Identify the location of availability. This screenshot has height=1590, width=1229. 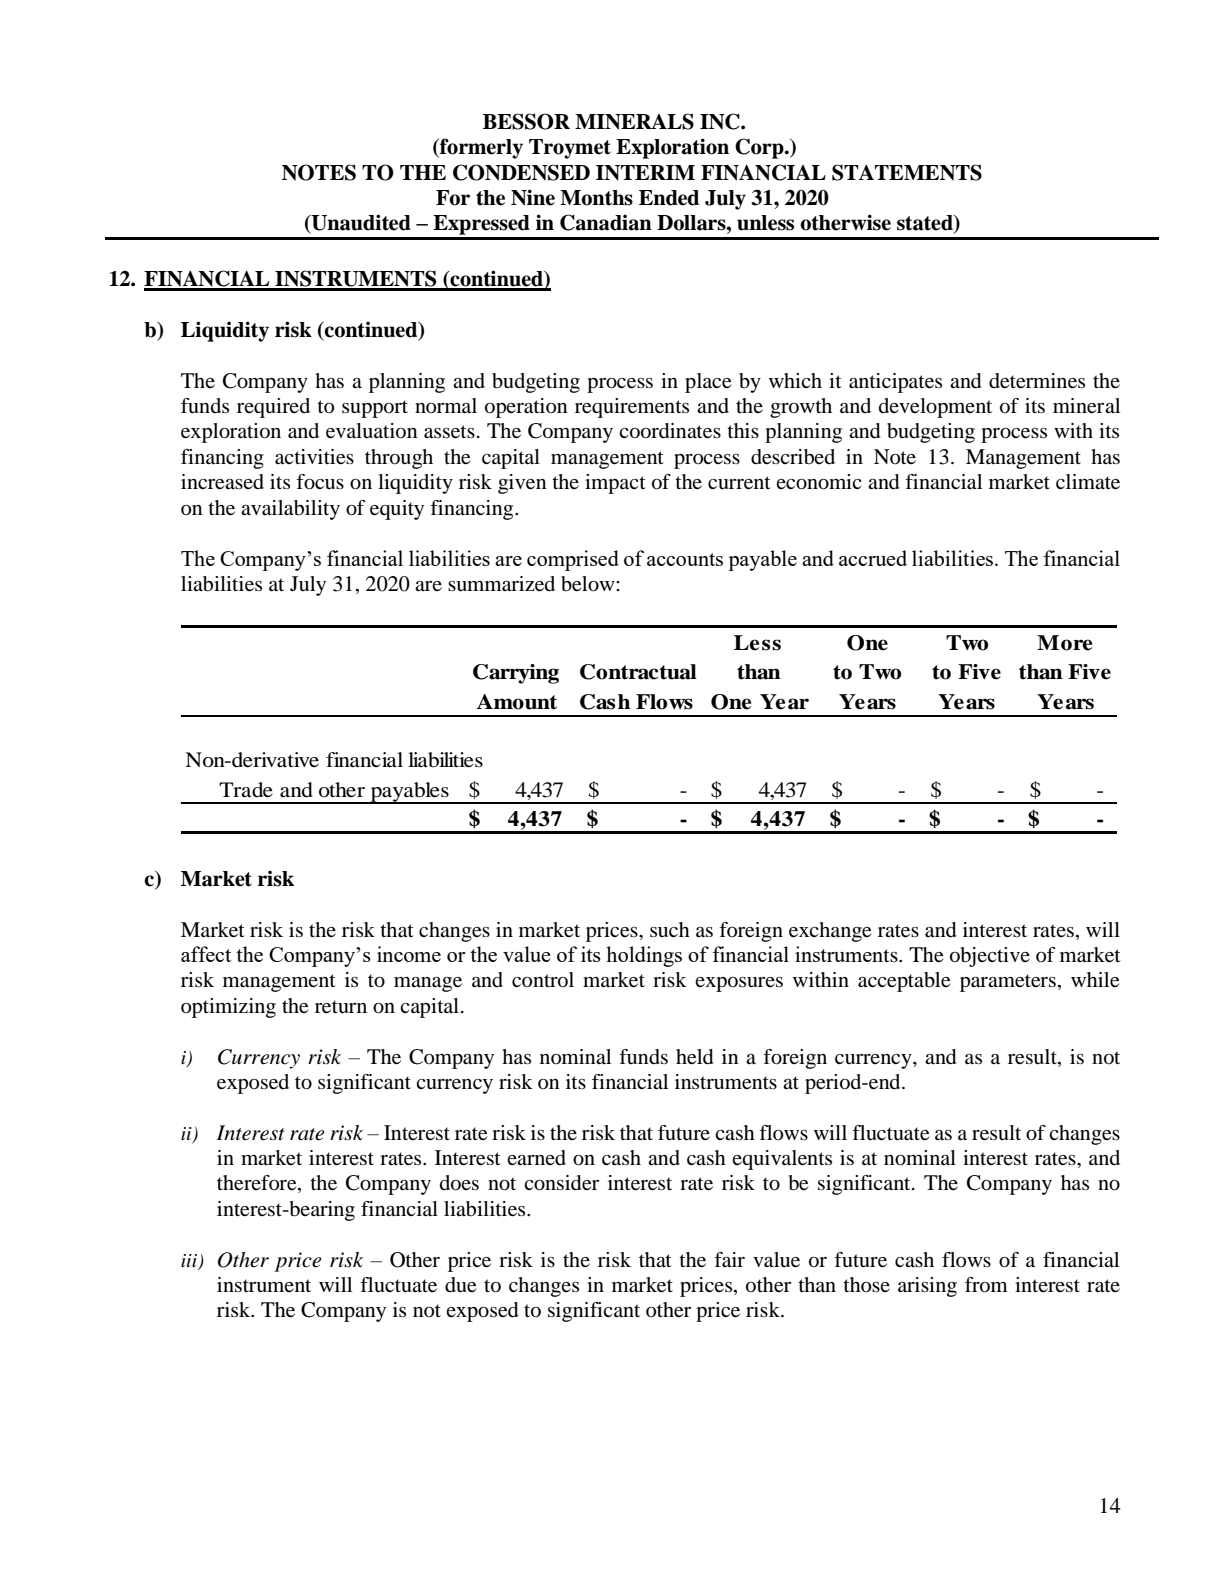
(290, 510).
